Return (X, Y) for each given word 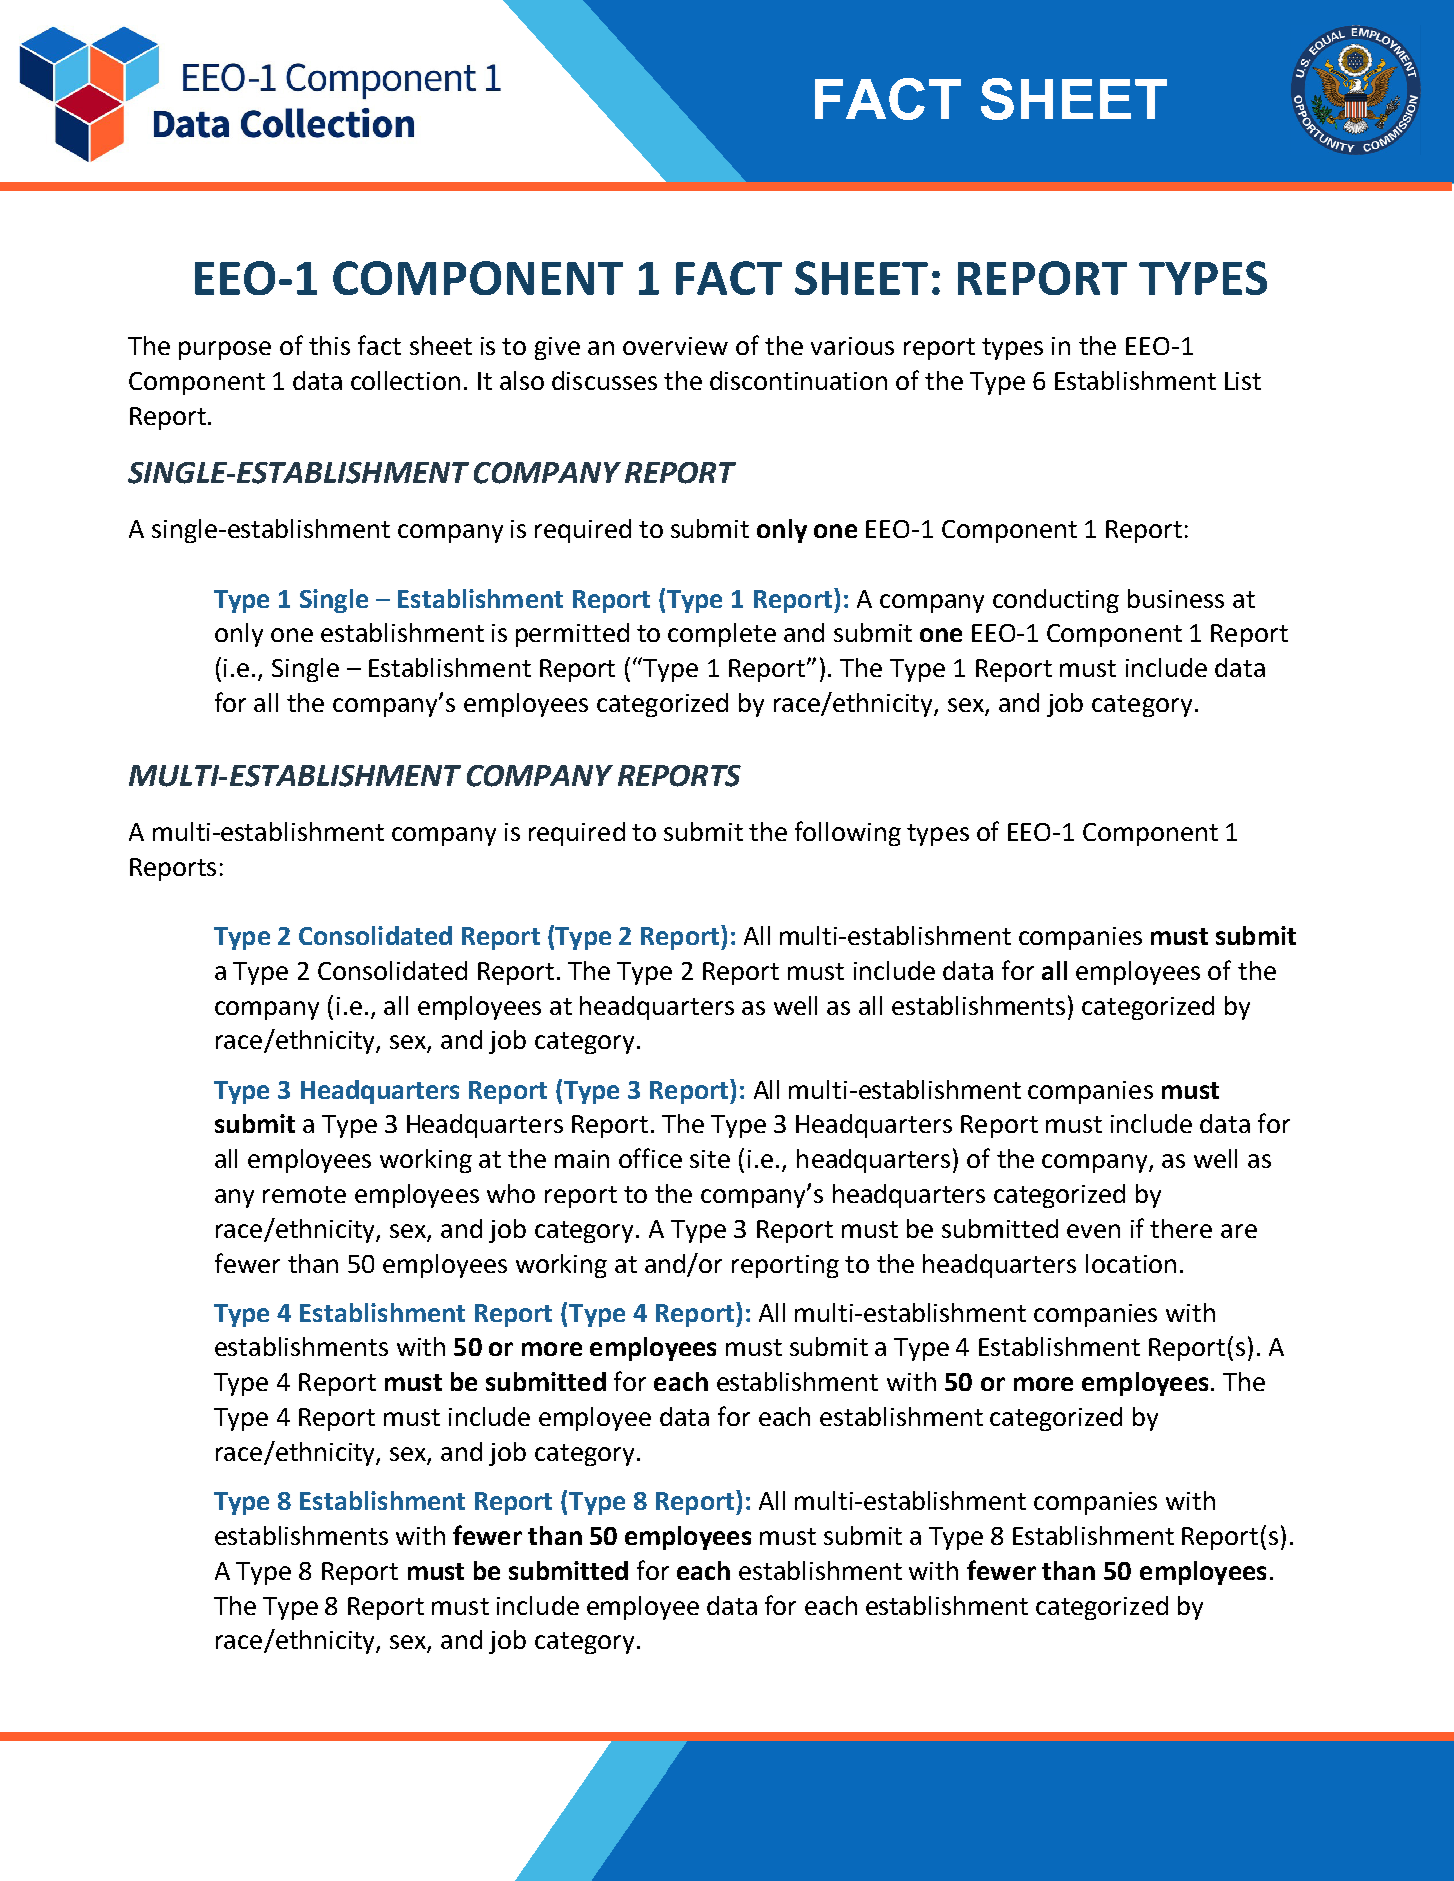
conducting (1056, 601)
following (848, 833)
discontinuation (798, 380)
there (1181, 1228)
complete (722, 635)
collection (405, 380)
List (1243, 381)
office (650, 1158)
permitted (572, 635)
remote (304, 1194)
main (582, 1159)
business (1176, 598)
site (710, 1159)
